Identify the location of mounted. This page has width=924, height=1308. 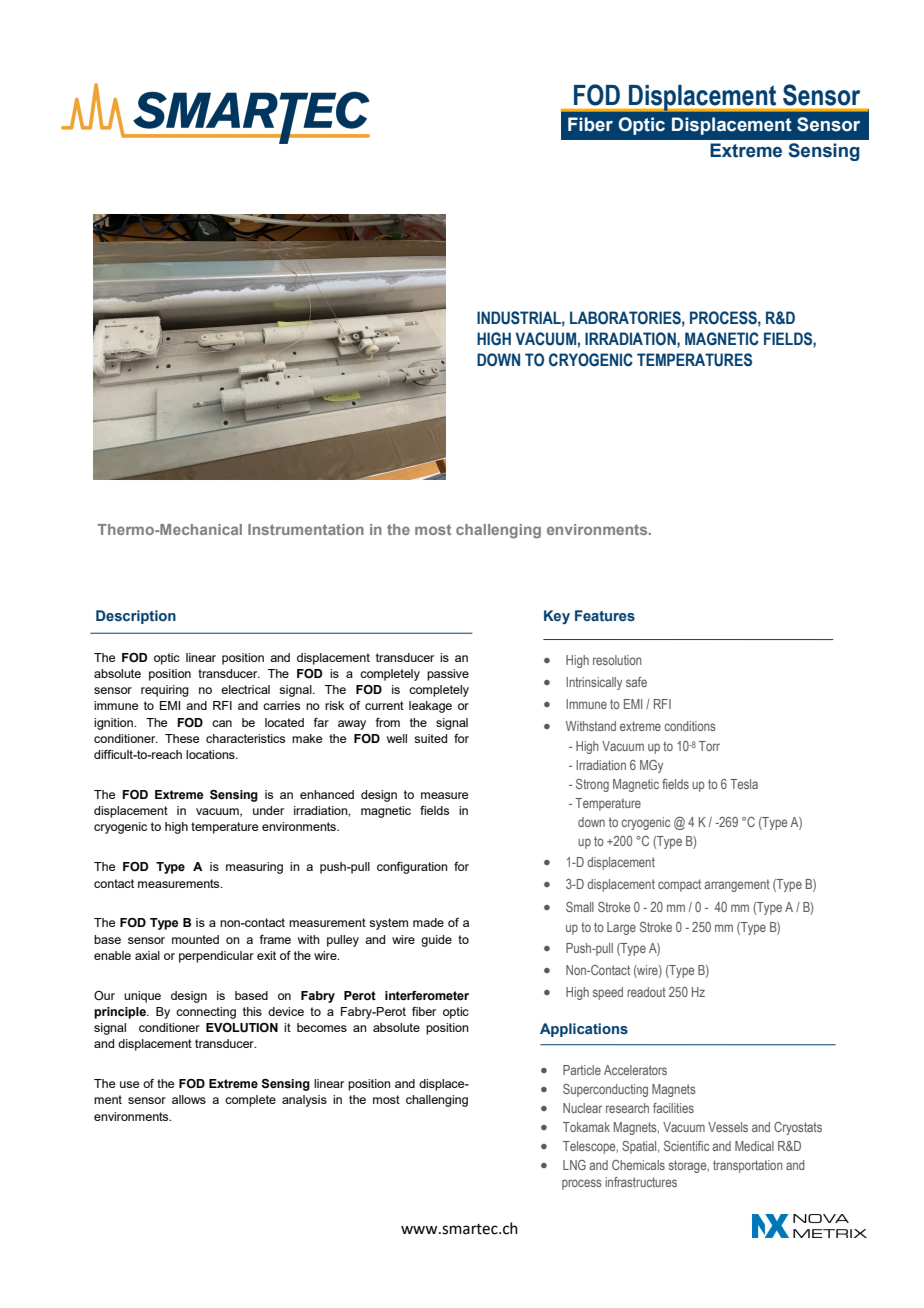
(195, 939).
